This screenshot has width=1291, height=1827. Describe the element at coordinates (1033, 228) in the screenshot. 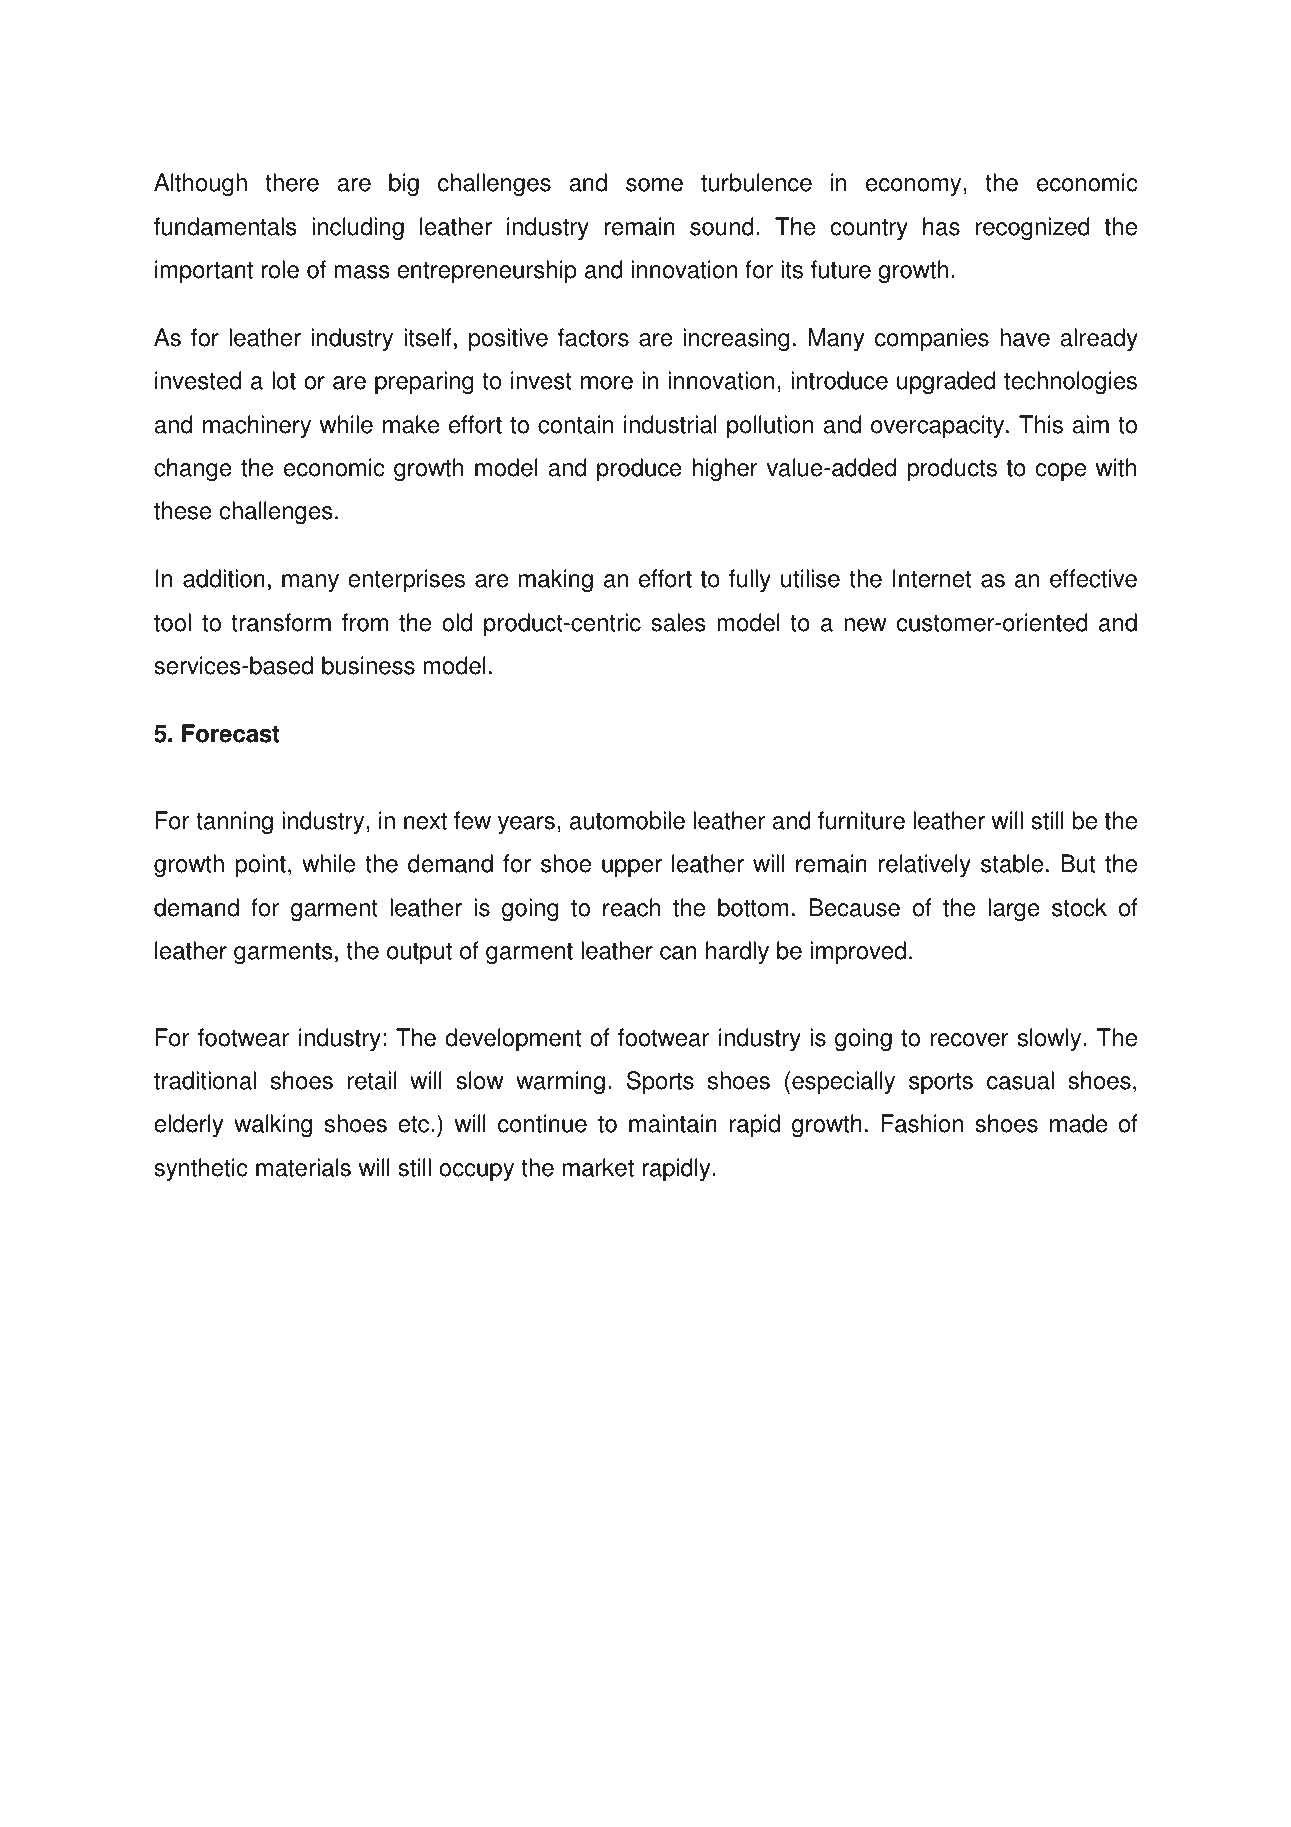

I see `recognized` at that location.
